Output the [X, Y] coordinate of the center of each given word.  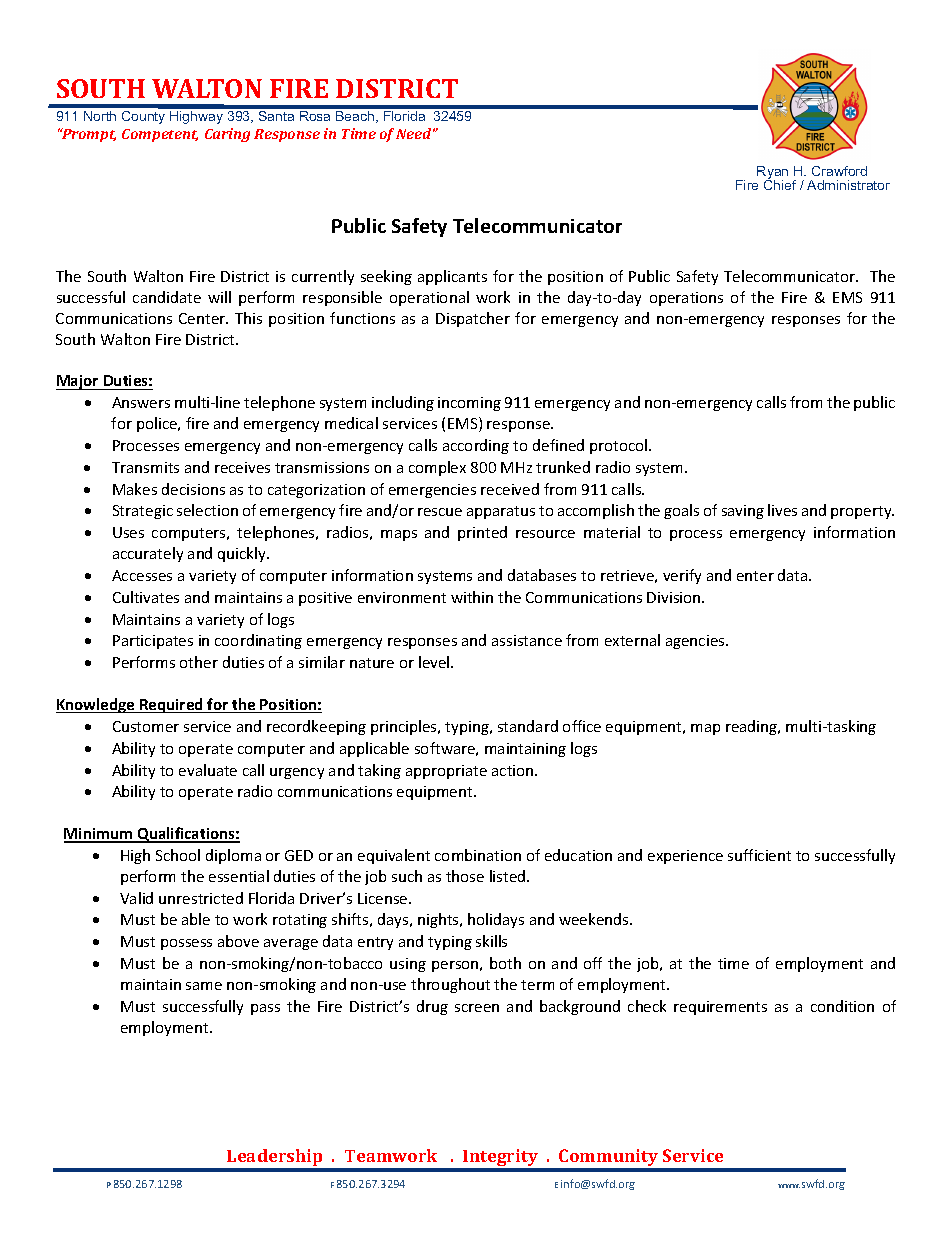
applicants [452, 277]
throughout [450, 985]
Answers [141, 402]
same [204, 986]
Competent [160, 135]
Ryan [772, 174]
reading [753, 727]
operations [686, 299]
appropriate [446, 772]
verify [682, 576]
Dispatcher [473, 319]
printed [482, 533]
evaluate [208, 770]
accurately [148, 554]
